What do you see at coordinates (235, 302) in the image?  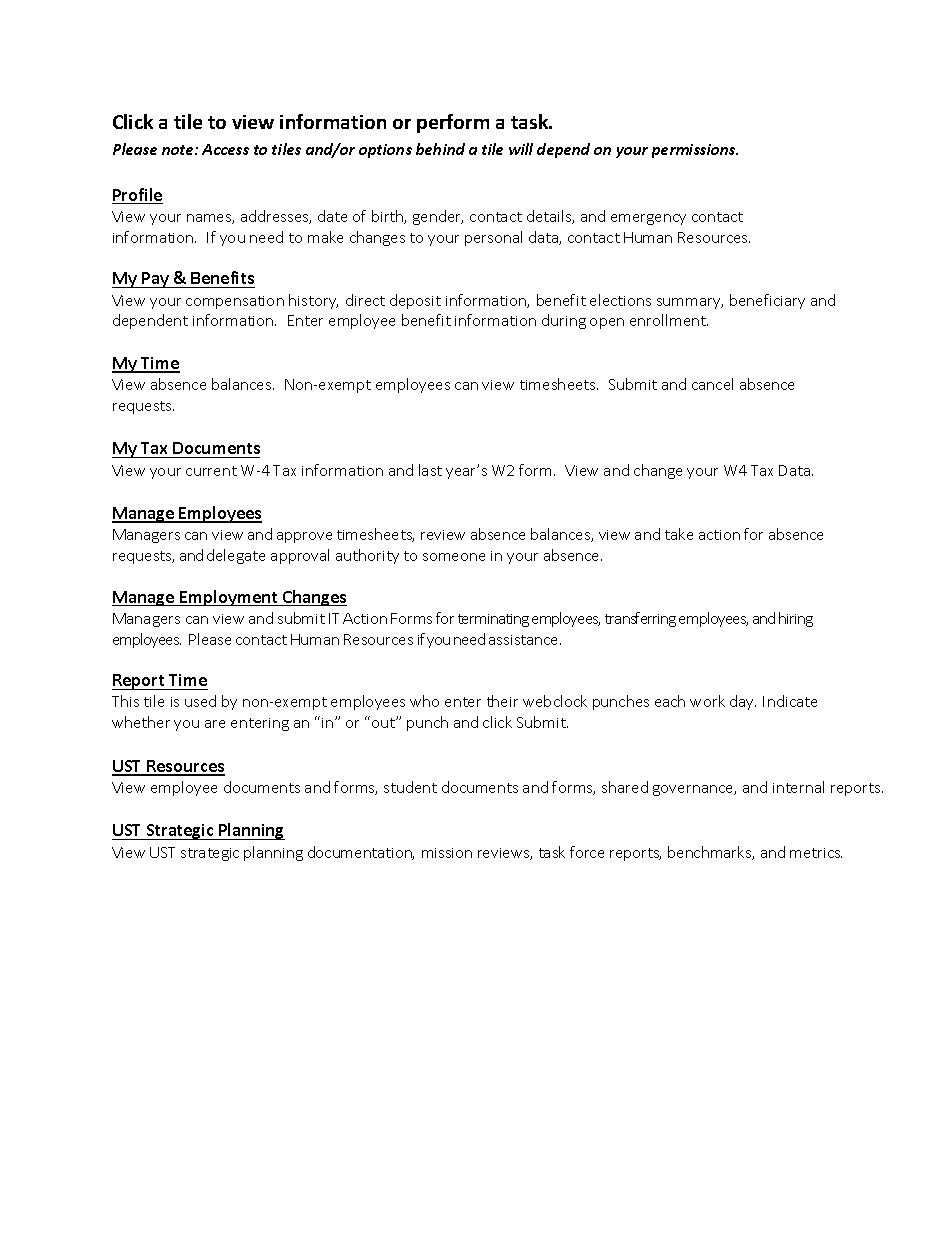 I see `compensation` at bounding box center [235, 302].
